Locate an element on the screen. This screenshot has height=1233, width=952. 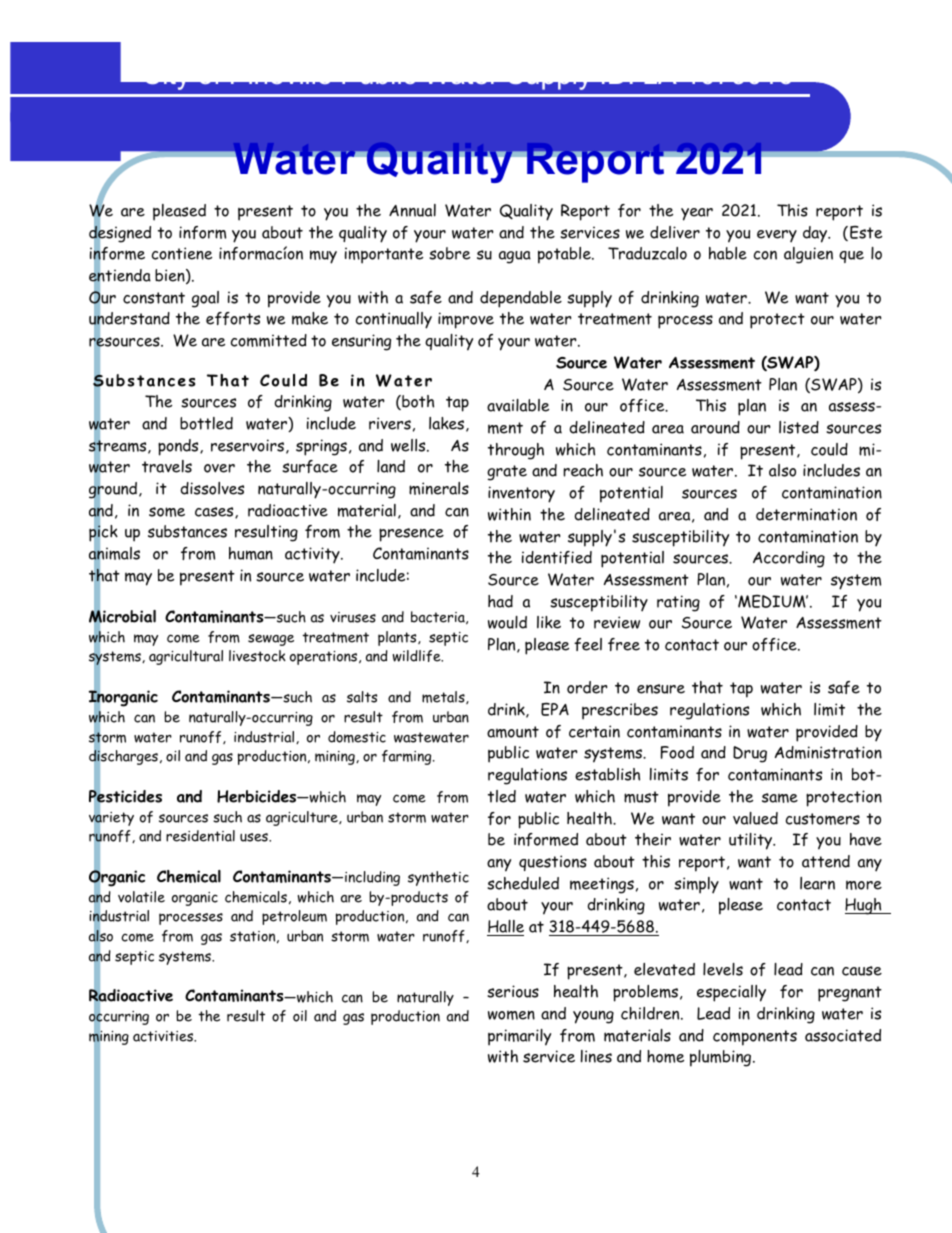
determination is located at coordinates (806, 514).
